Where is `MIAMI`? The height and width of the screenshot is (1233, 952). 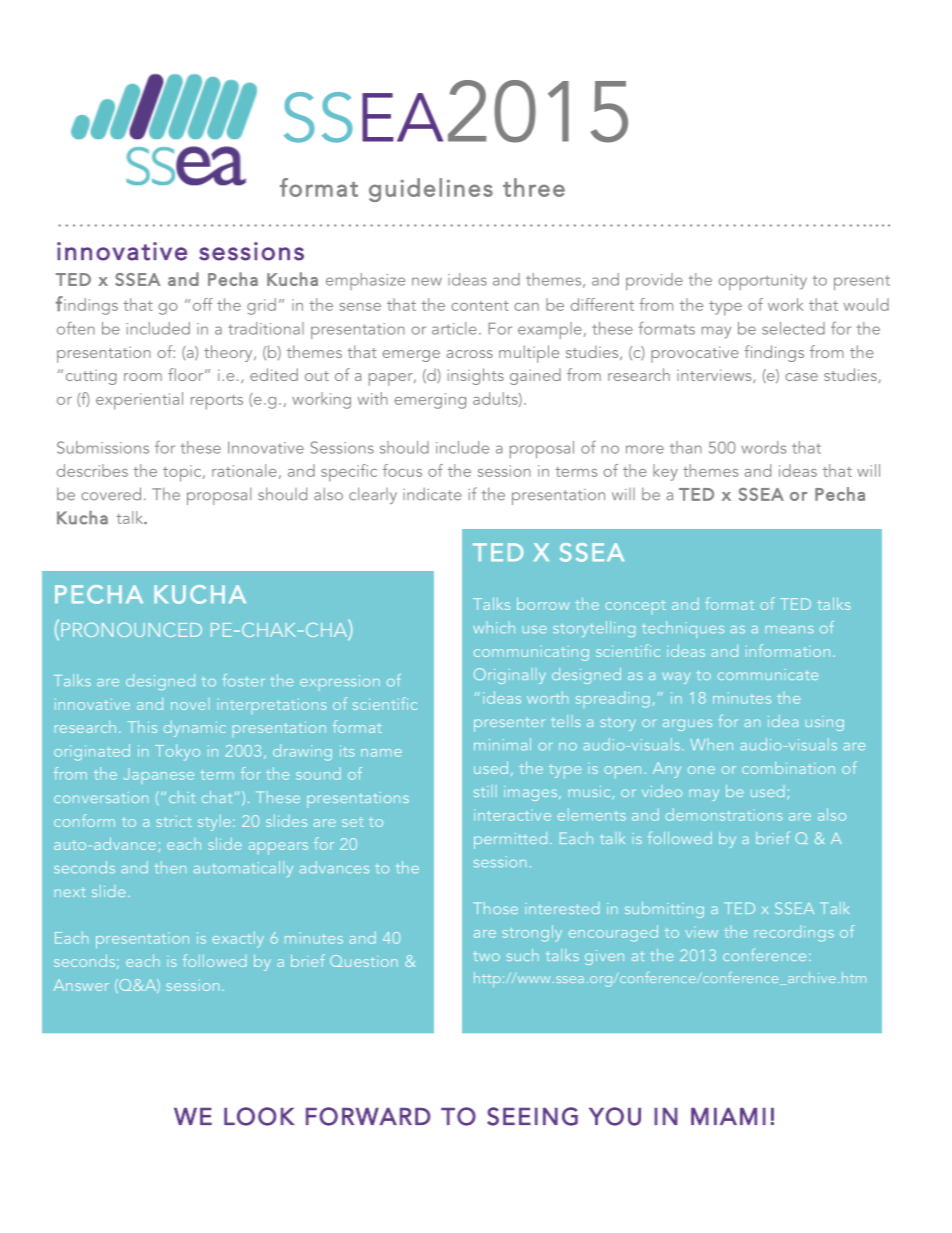
MIAMI is located at coordinates (728, 1116).
